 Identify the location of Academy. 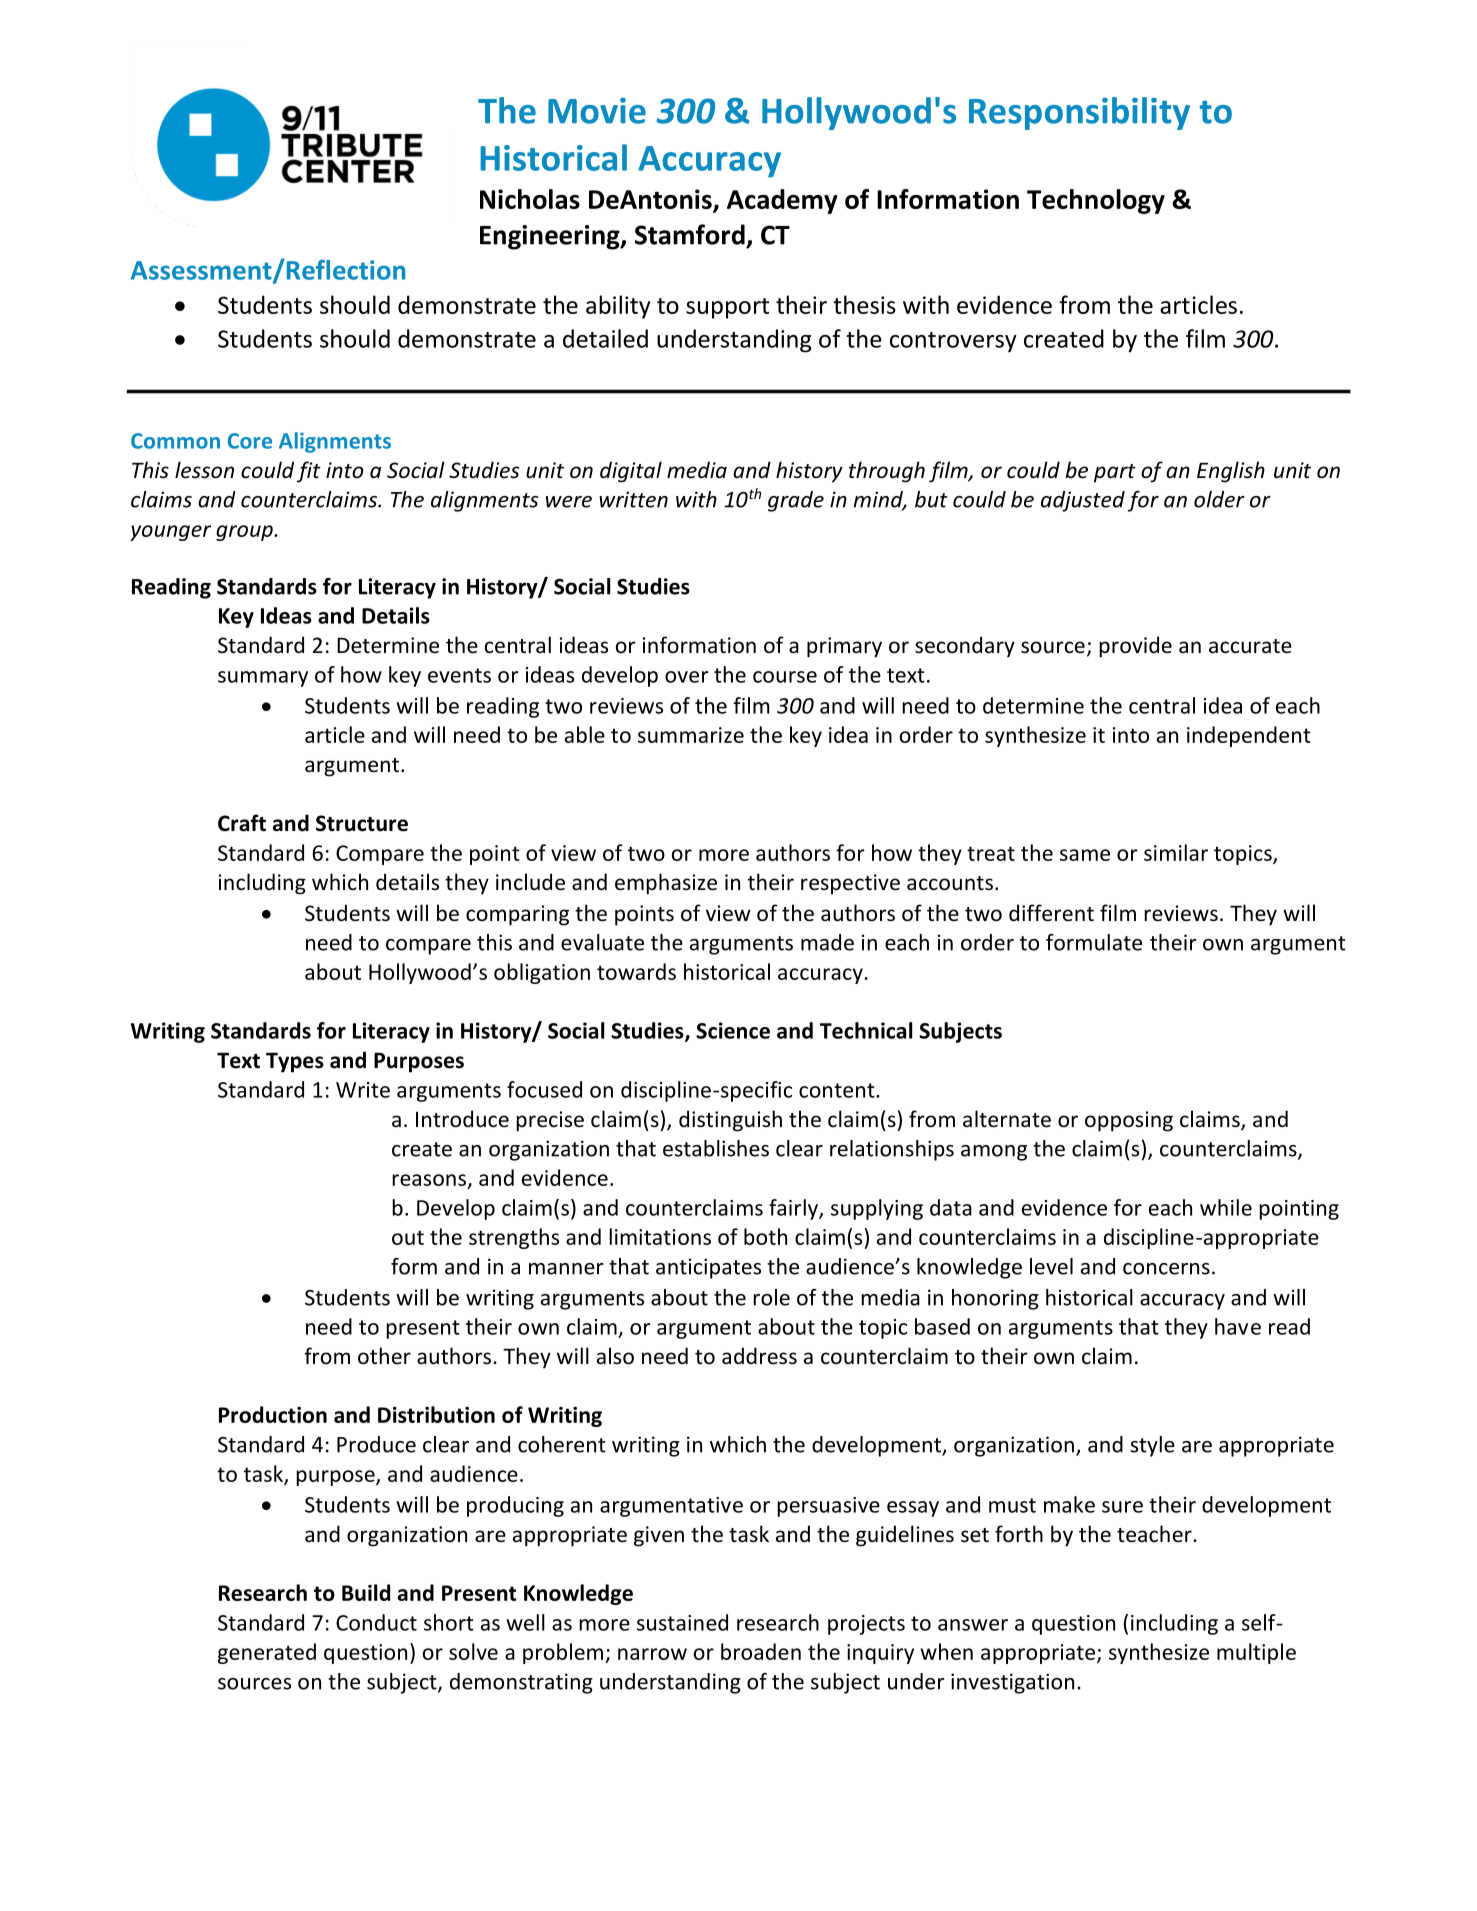
(782, 201).
